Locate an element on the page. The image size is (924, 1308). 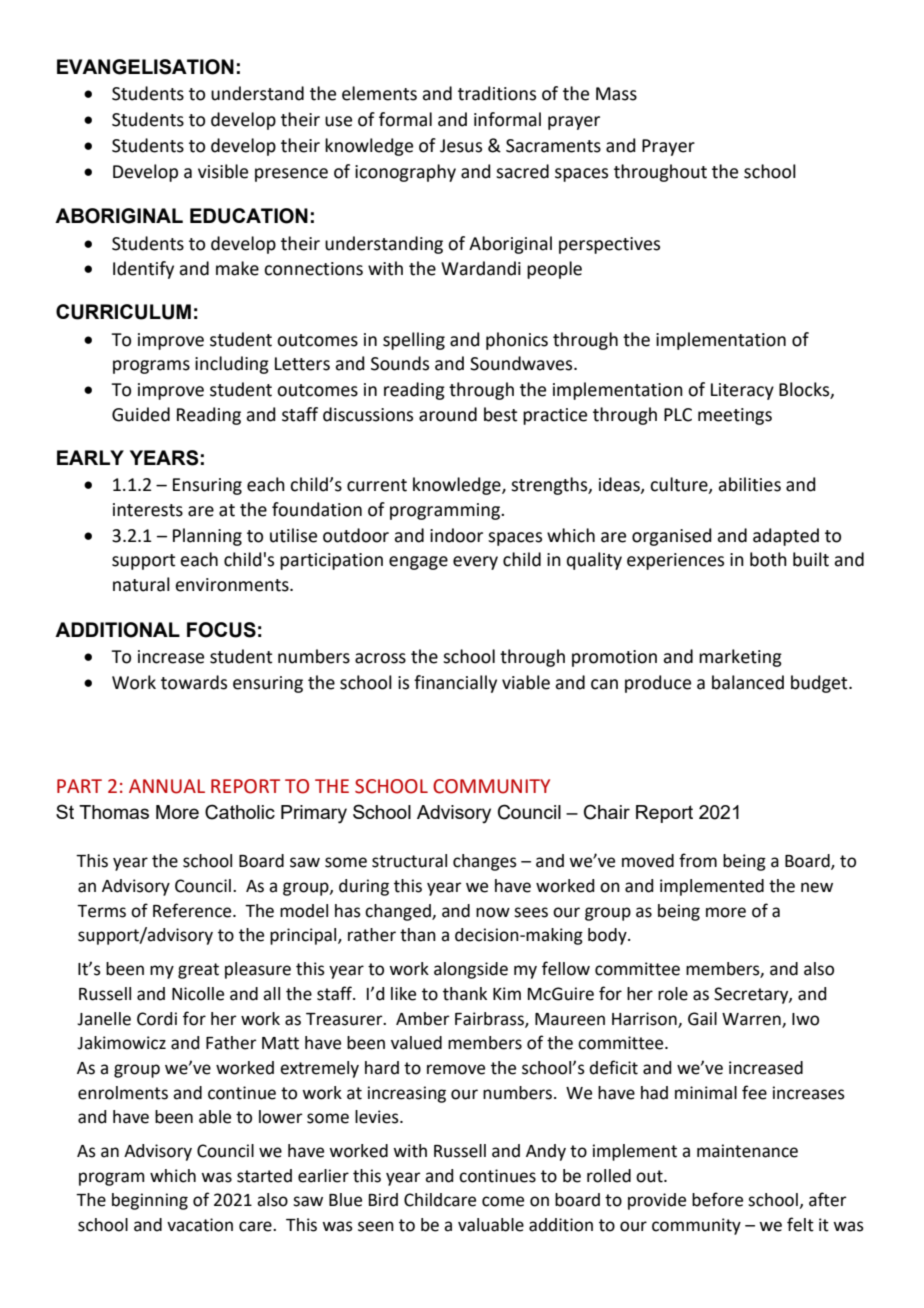
abilities is located at coordinates (749, 484).
